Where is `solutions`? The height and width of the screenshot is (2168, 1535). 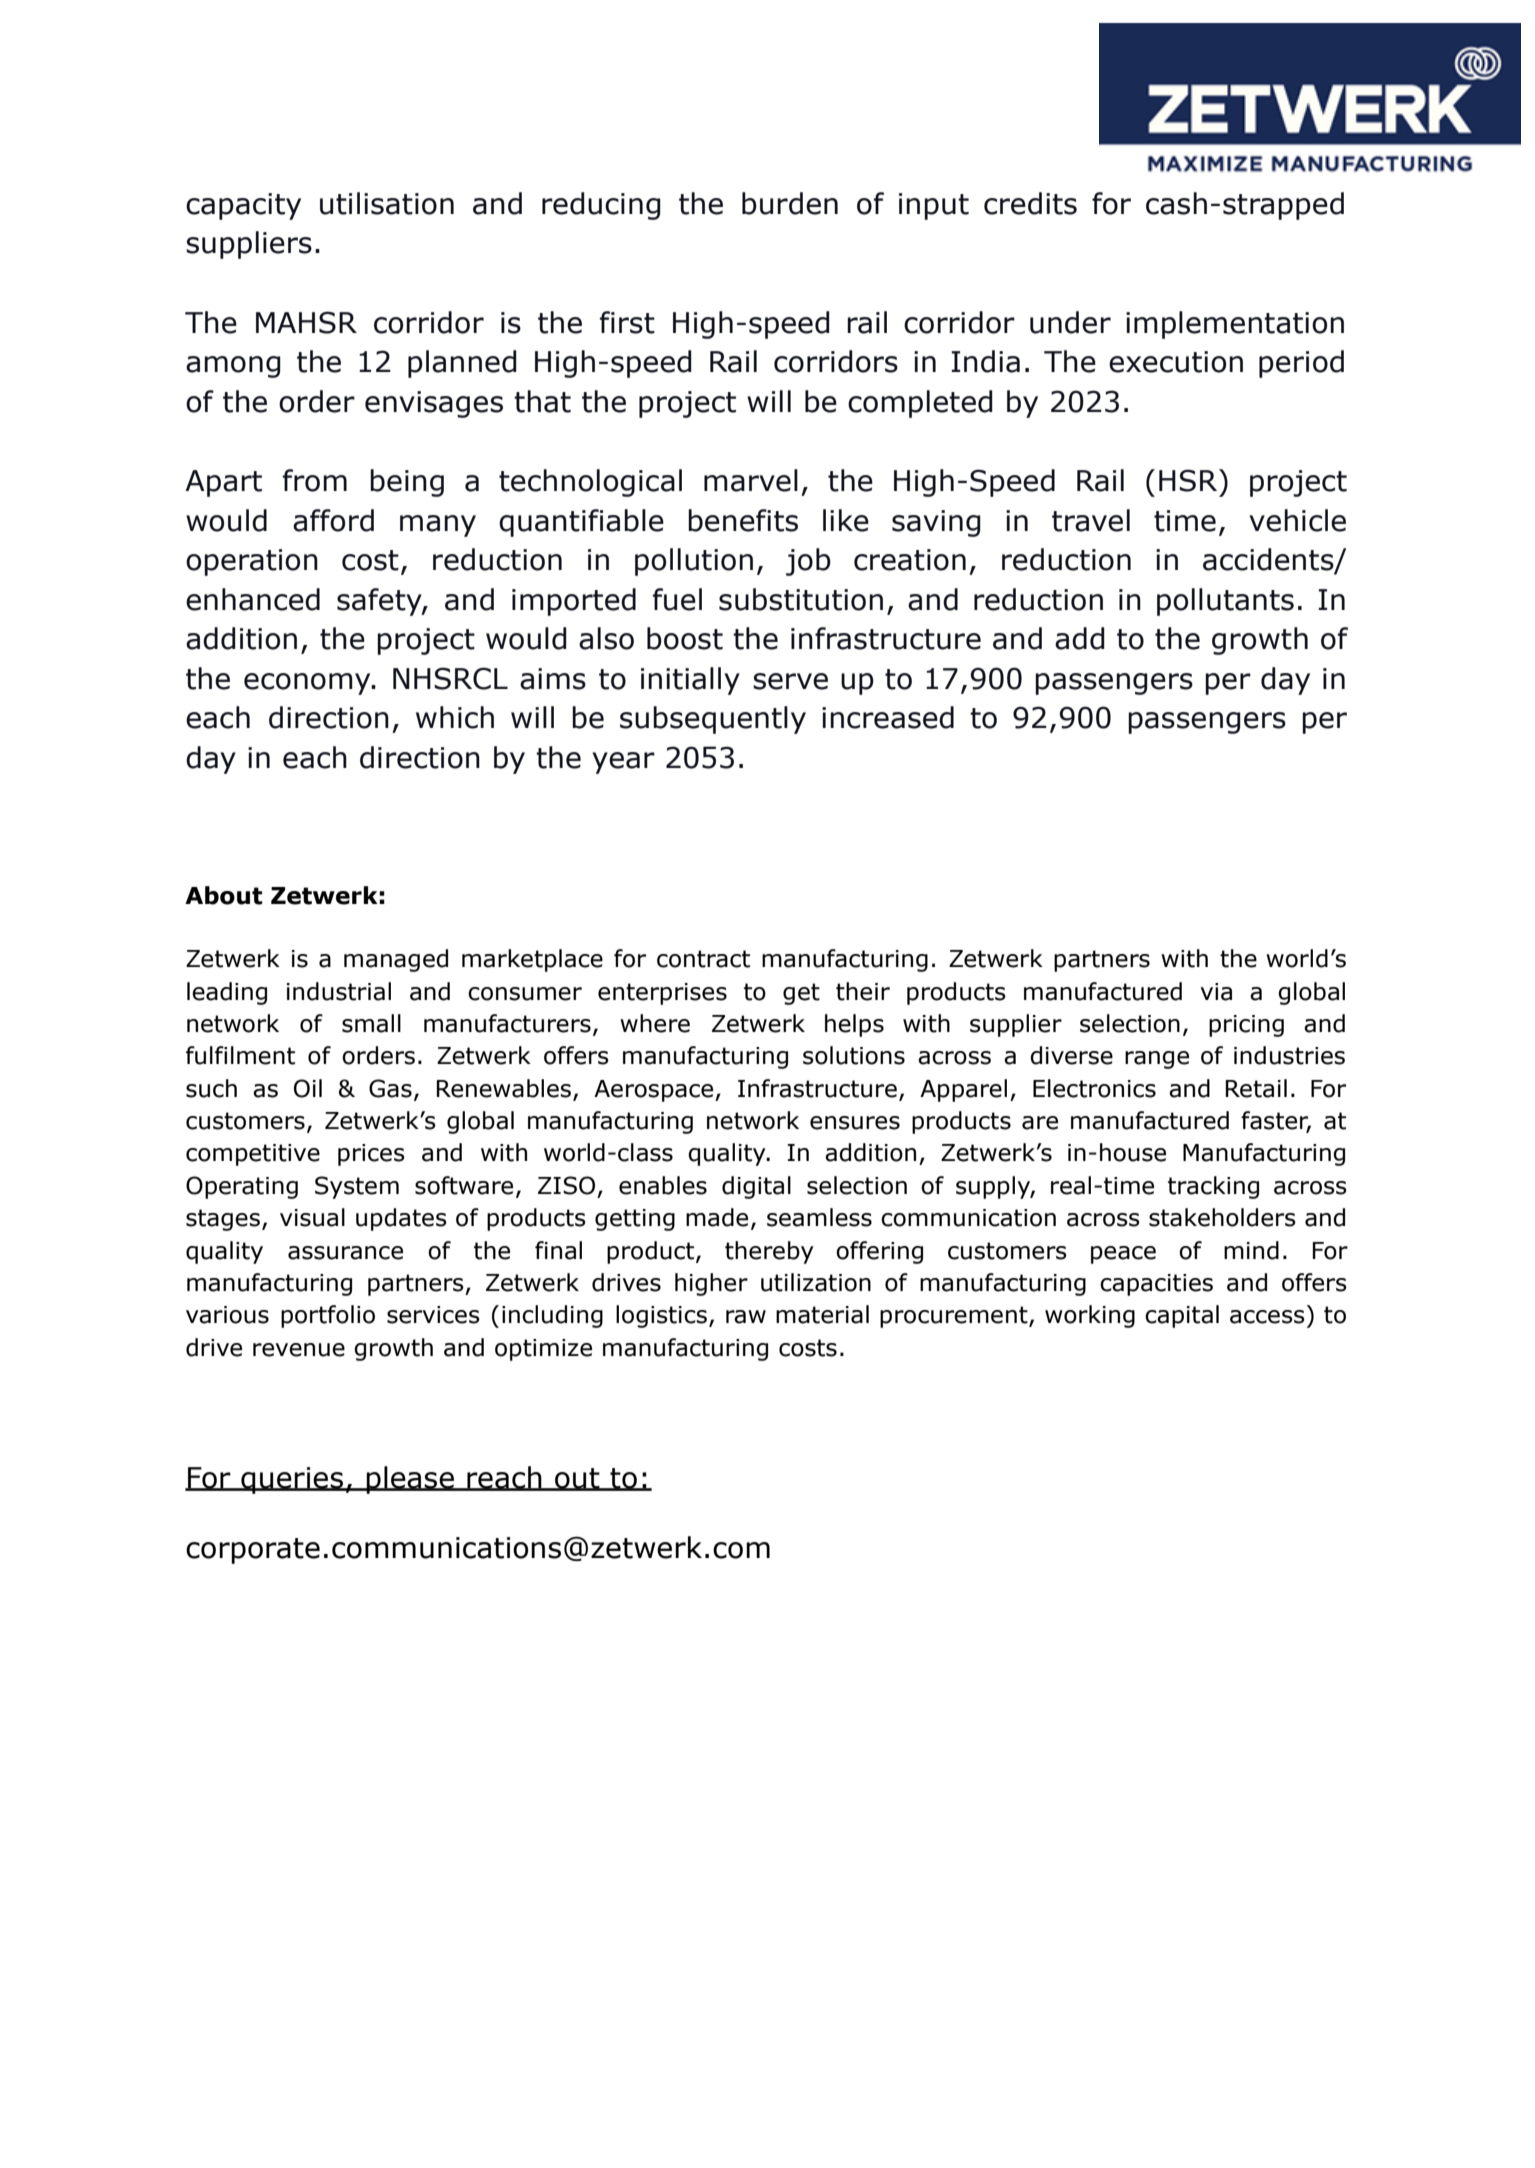 solutions is located at coordinates (854, 1055).
